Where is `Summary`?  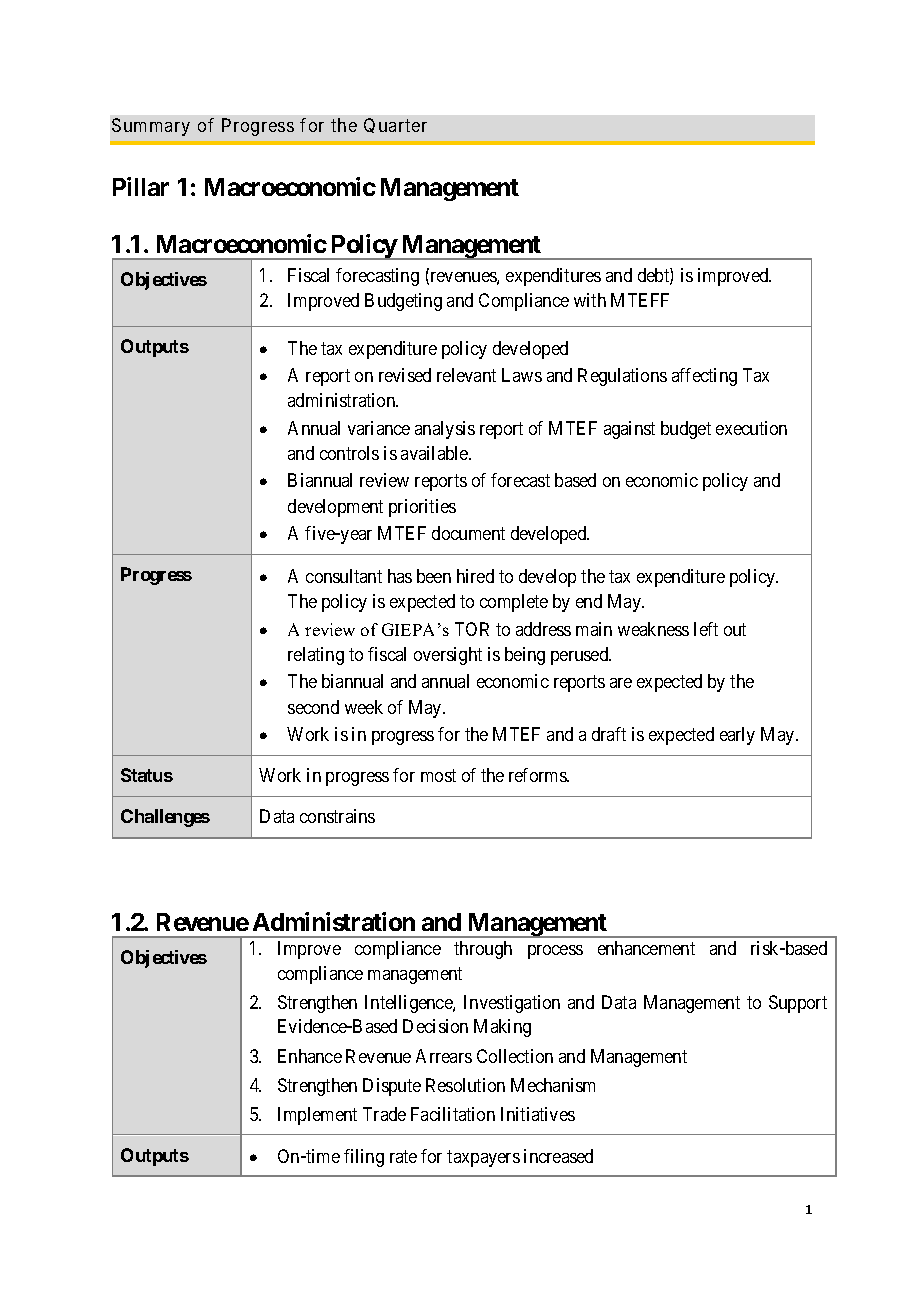
Summary is located at coordinates (151, 127).
